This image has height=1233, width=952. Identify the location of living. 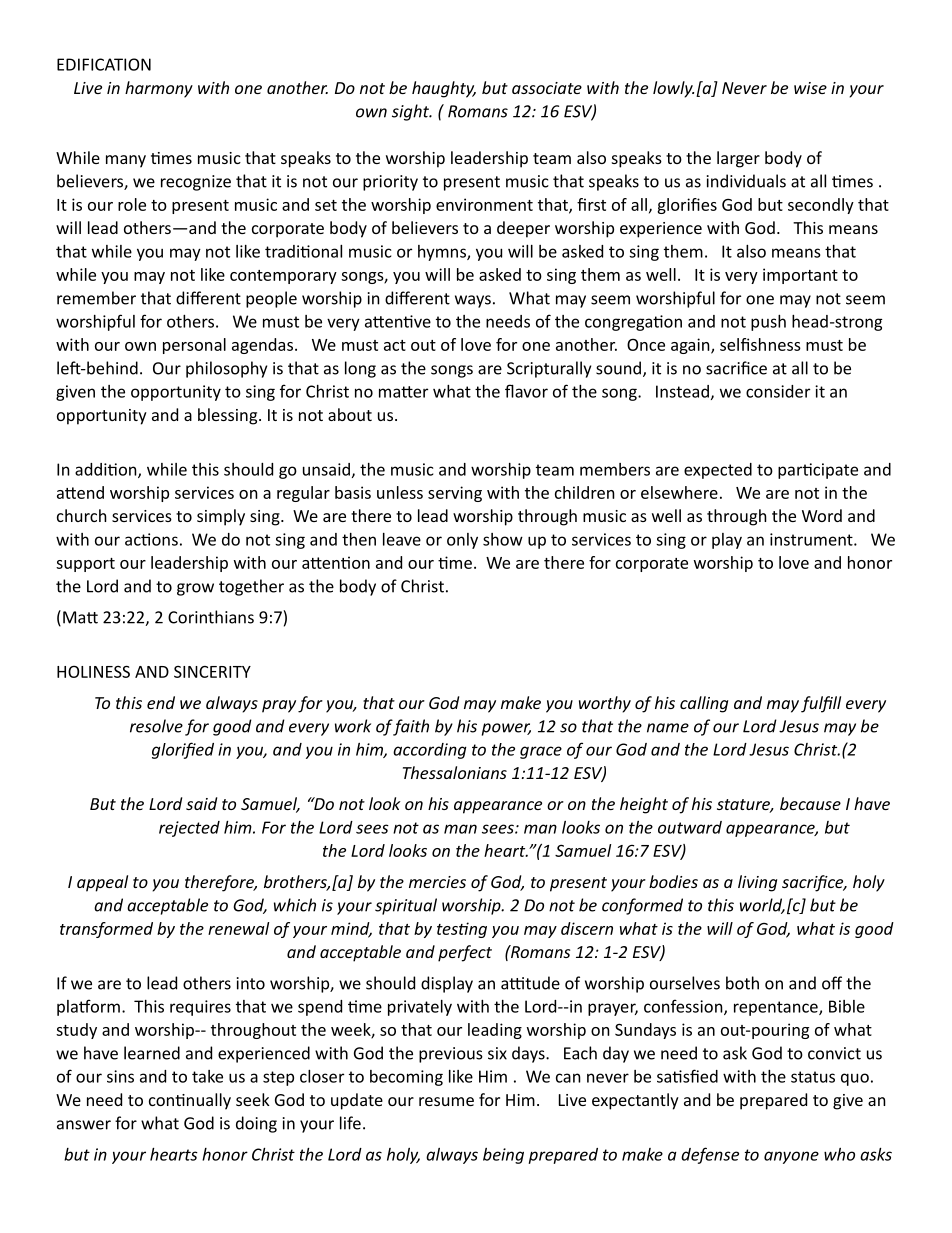
(757, 883).
